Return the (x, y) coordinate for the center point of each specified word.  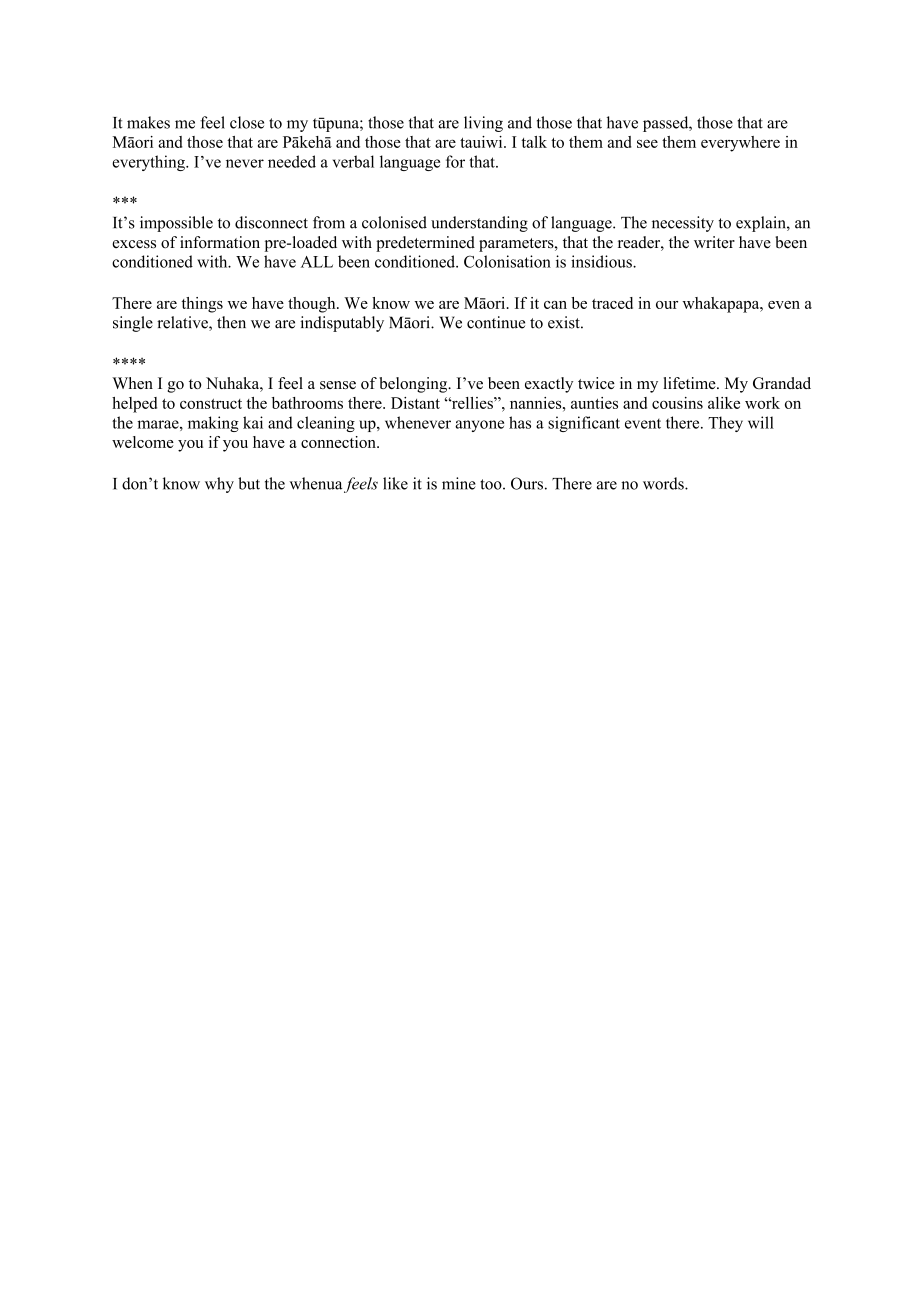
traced (612, 303)
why (219, 485)
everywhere (740, 144)
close (247, 122)
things (202, 305)
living (483, 124)
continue (496, 322)
